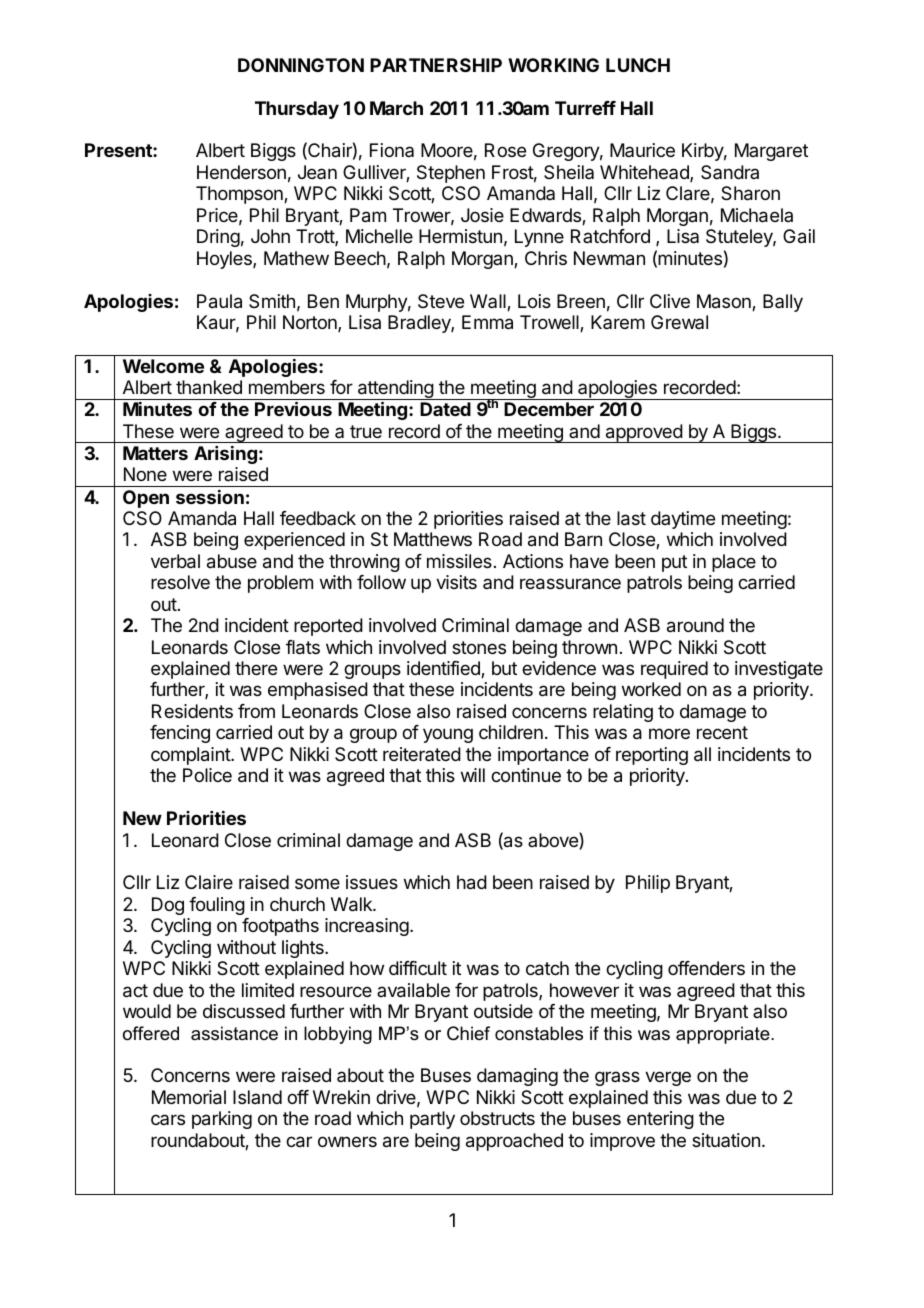 This screenshot has height=1308, width=924. Describe the element at coordinates (210, 497) in the screenshot. I see `session` at that location.
